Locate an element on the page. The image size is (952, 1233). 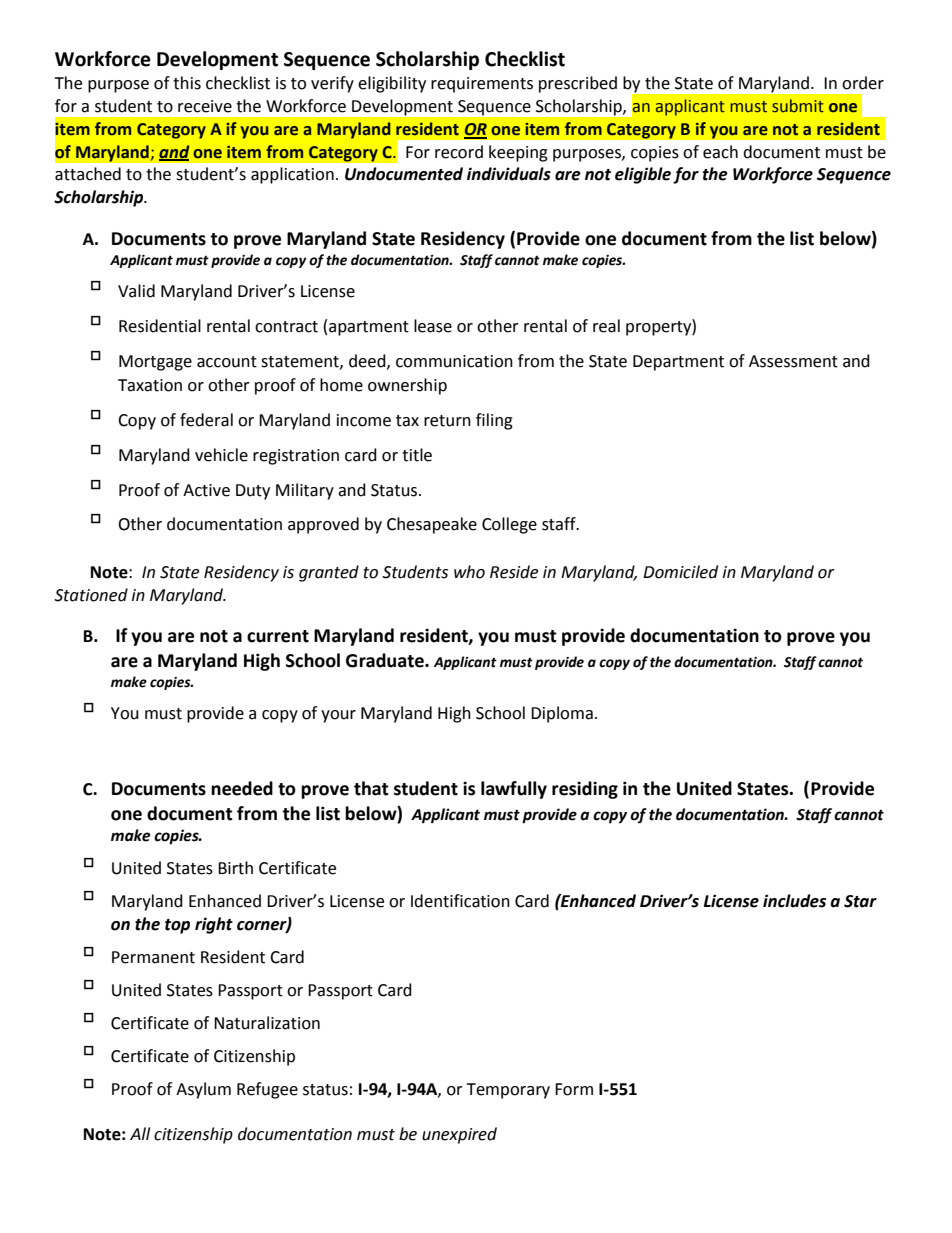
filing is located at coordinates (494, 421).
